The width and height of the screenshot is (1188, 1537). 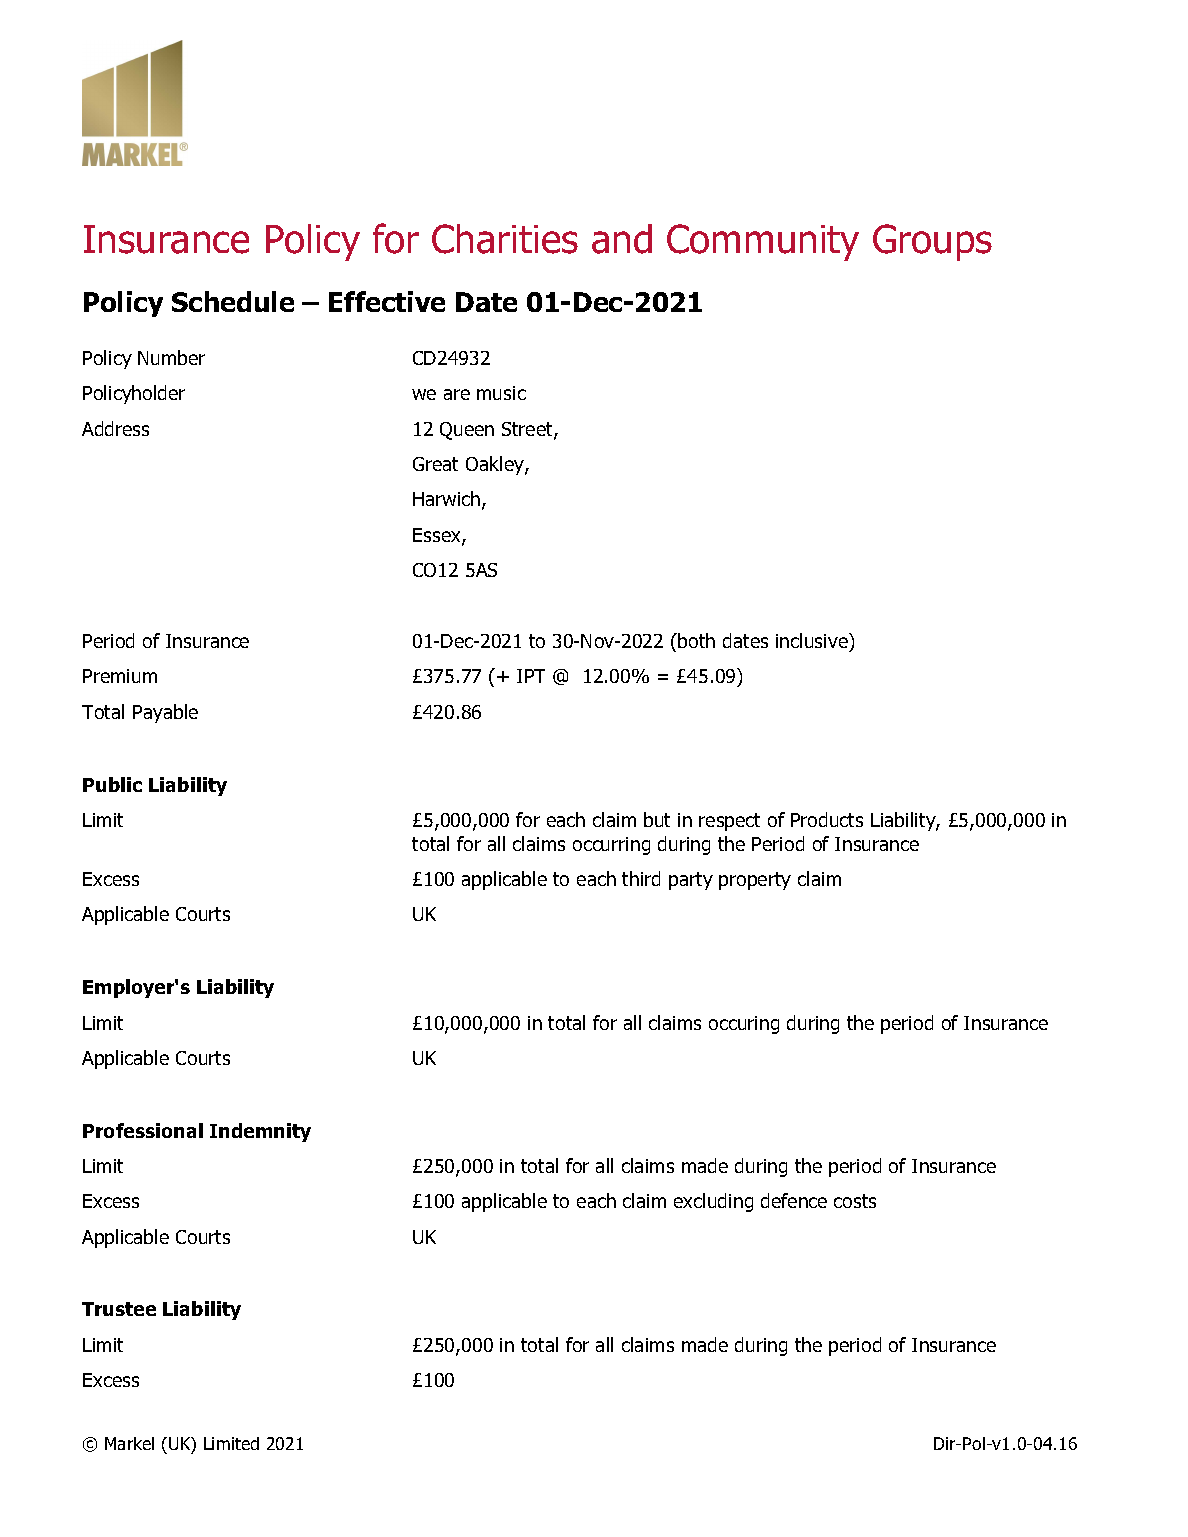 What do you see at coordinates (611, 846) in the screenshot?
I see `occurring` at bounding box center [611, 846].
